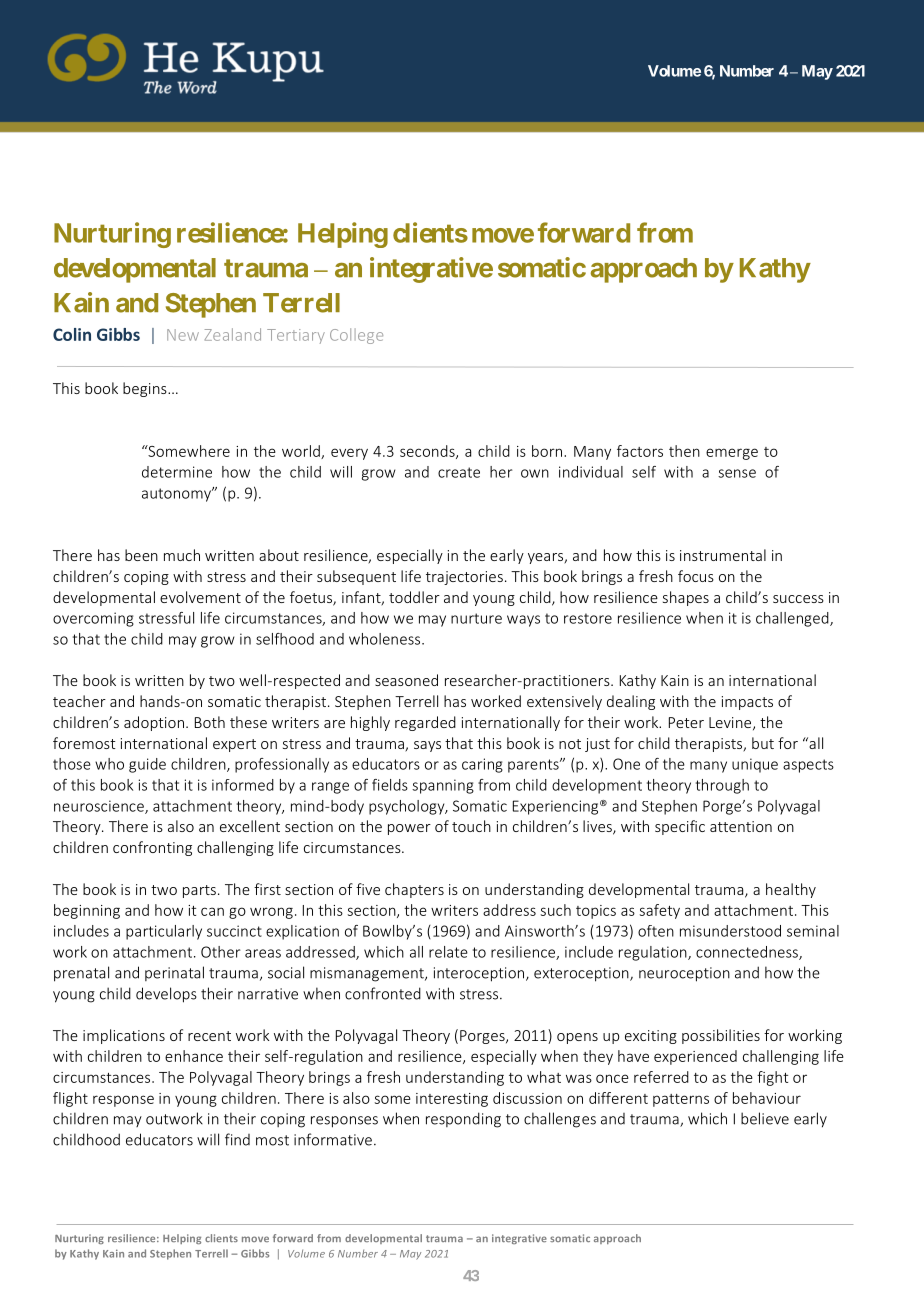 The width and height of the image is (924, 1308). I want to click on then, so click(684, 451).
